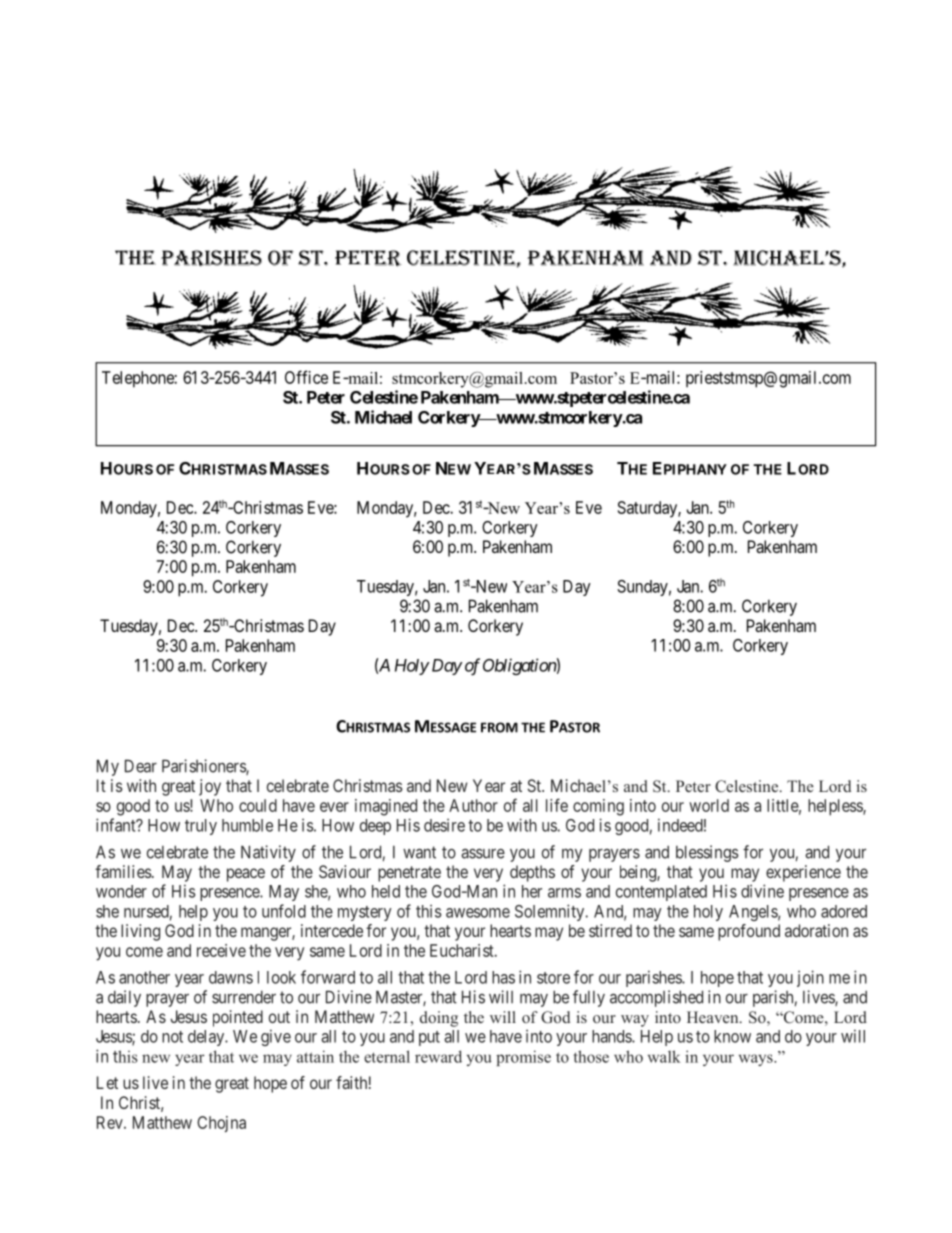  Describe the element at coordinates (499, 727) in the screenshot. I see `FROM` at that location.
